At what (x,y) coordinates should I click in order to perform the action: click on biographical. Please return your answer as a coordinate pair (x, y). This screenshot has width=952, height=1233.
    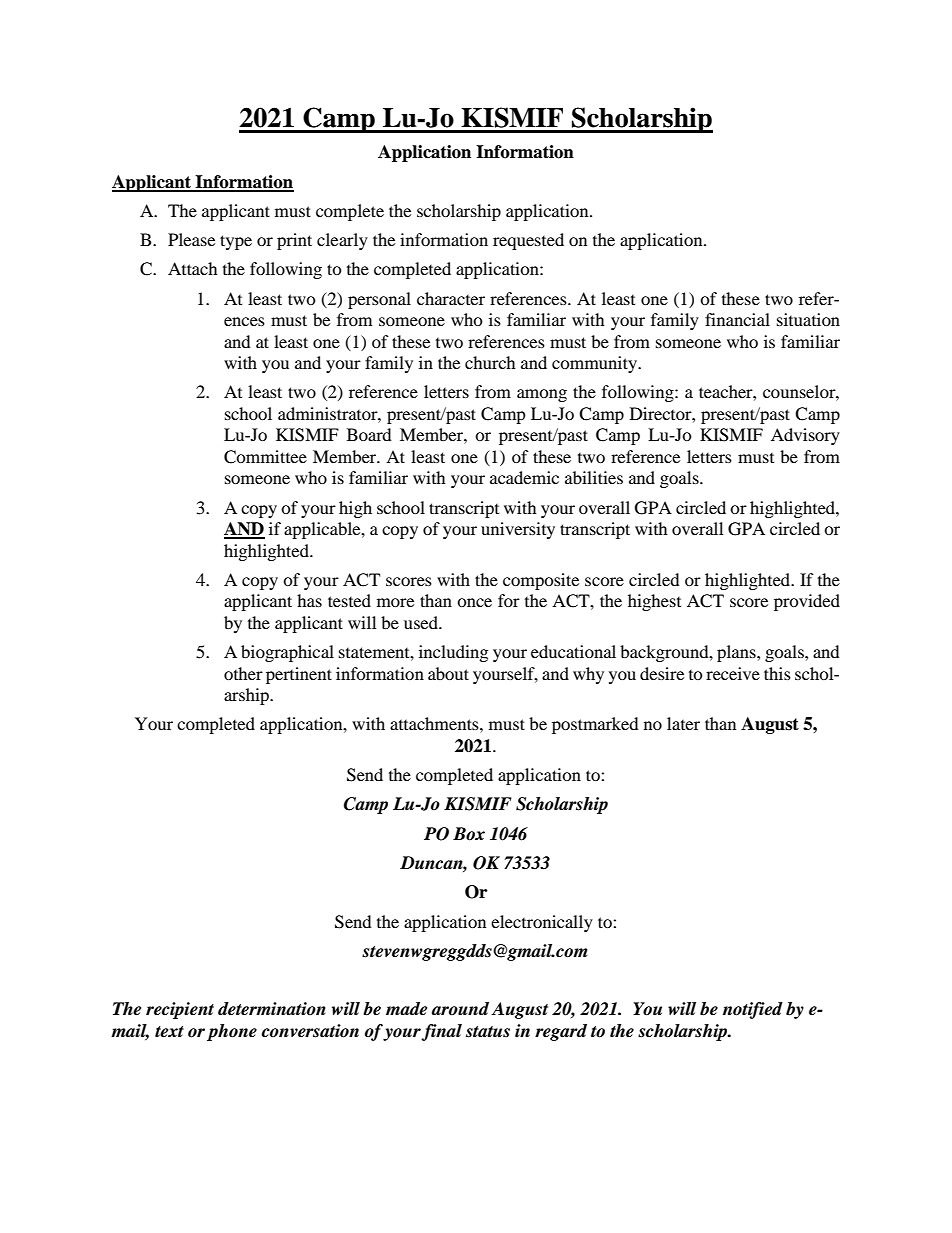
    Looking at the image, I should click on (287, 653).
